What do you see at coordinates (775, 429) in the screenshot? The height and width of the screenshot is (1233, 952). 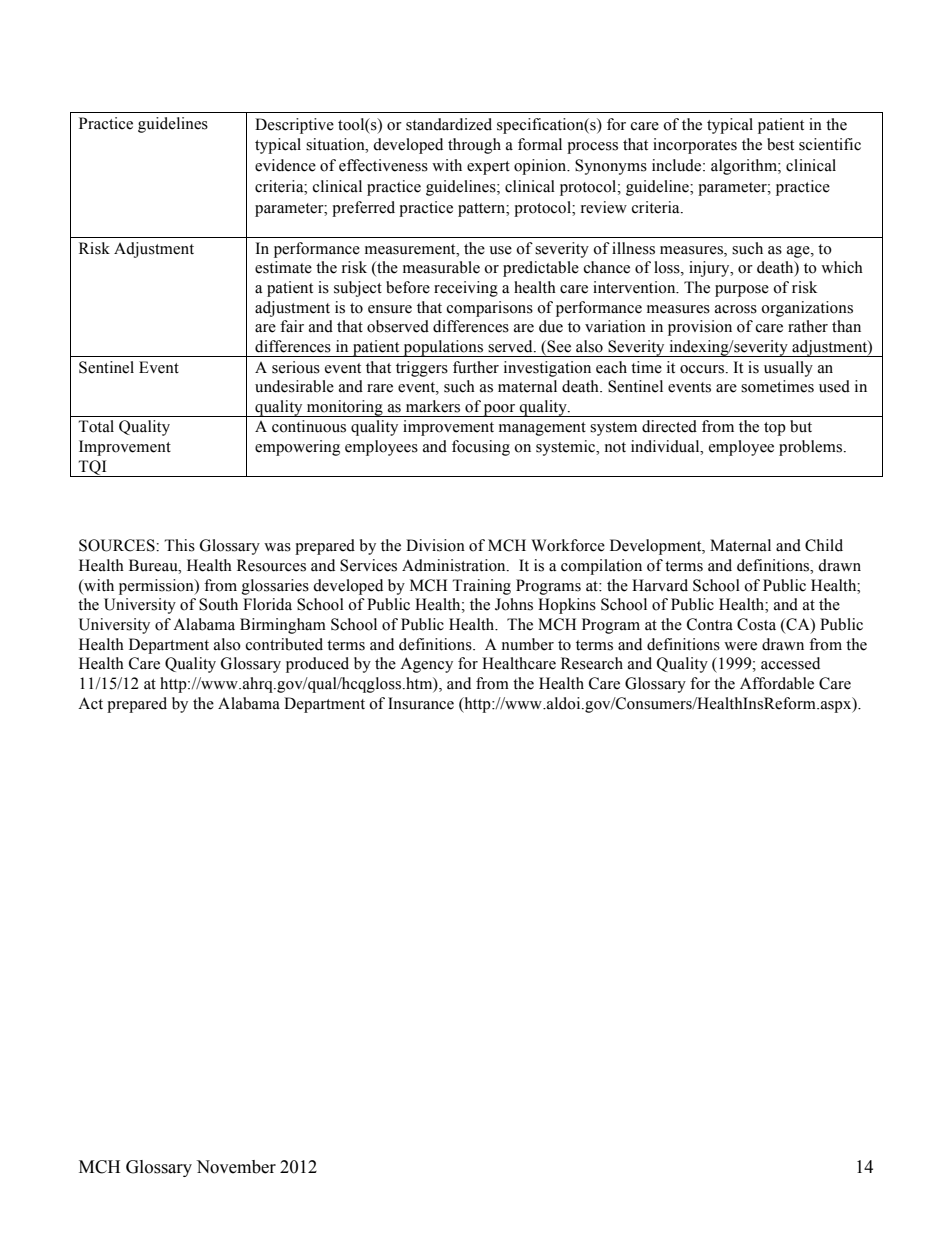 I see `top` at bounding box center [775, 429].
